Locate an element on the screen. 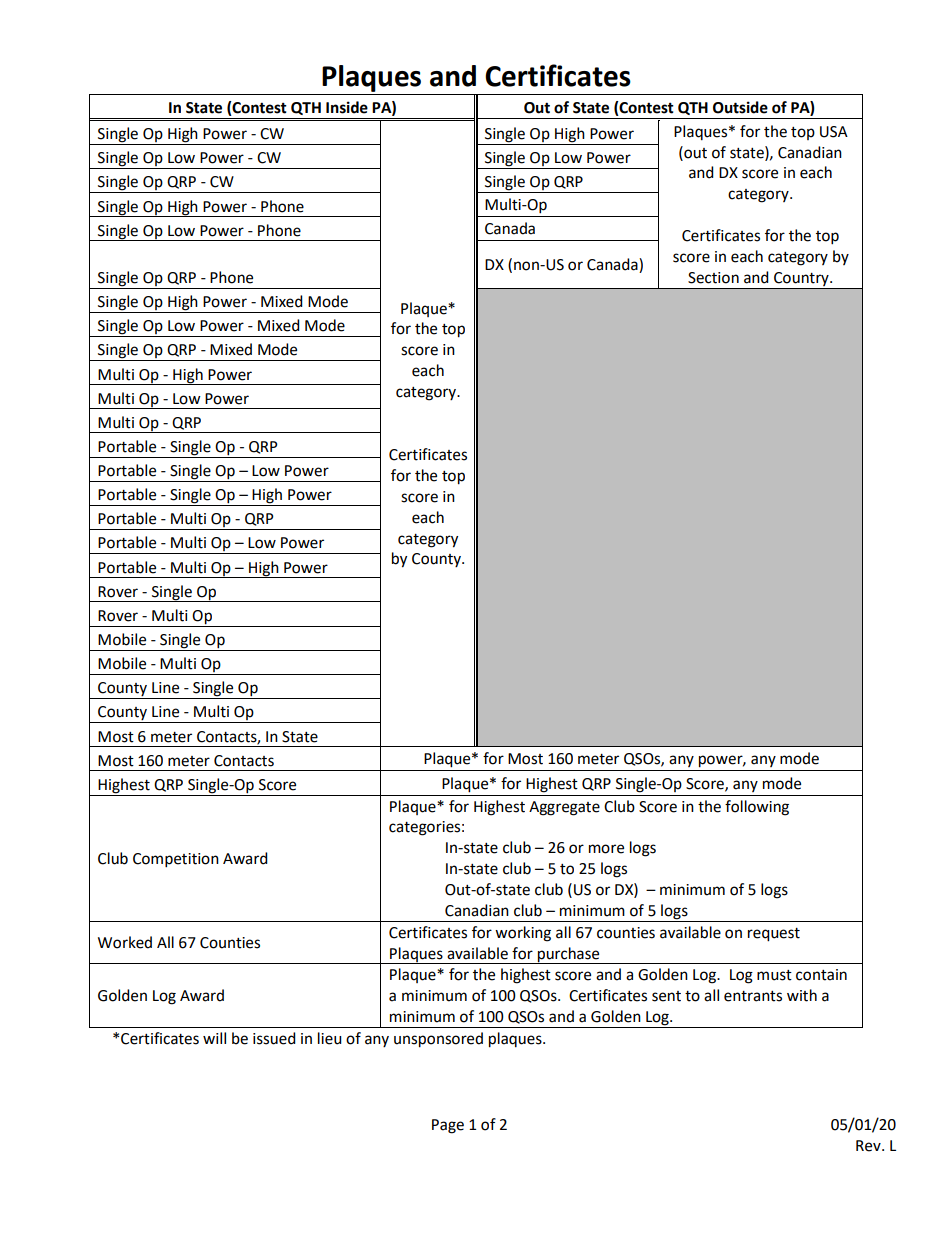 The height and width of the screenshot is (1233, 952). Inside is located at coordinates (347, 107).
